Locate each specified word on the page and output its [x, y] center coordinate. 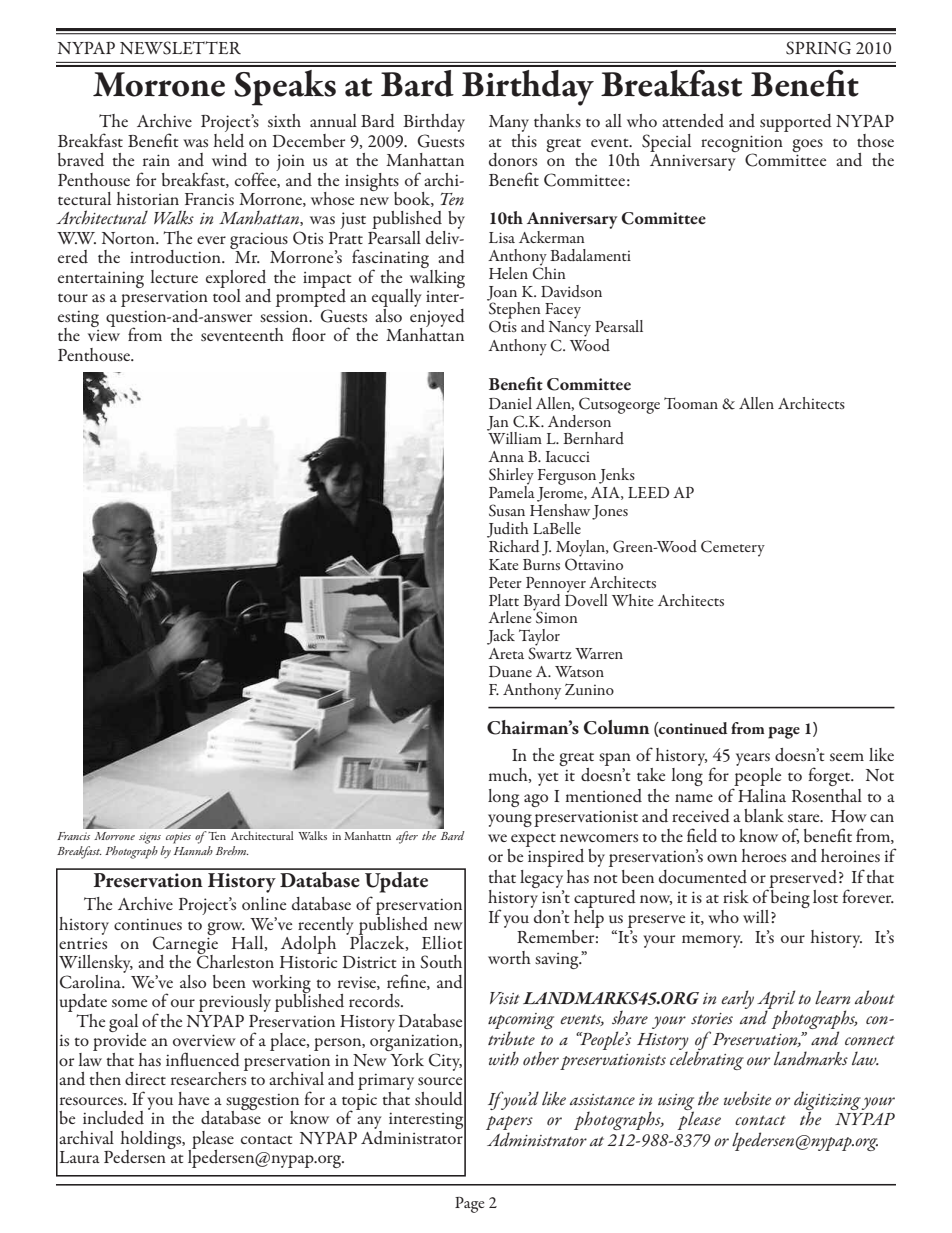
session [285, 316]
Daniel [510, 403]
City [445, 1062]
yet [548, 779]
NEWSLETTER [180, 48]
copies [178, 838]
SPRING [818, 48]
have [193, 1098]
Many [509, 123]
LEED [648, 492]
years [753, 759]
